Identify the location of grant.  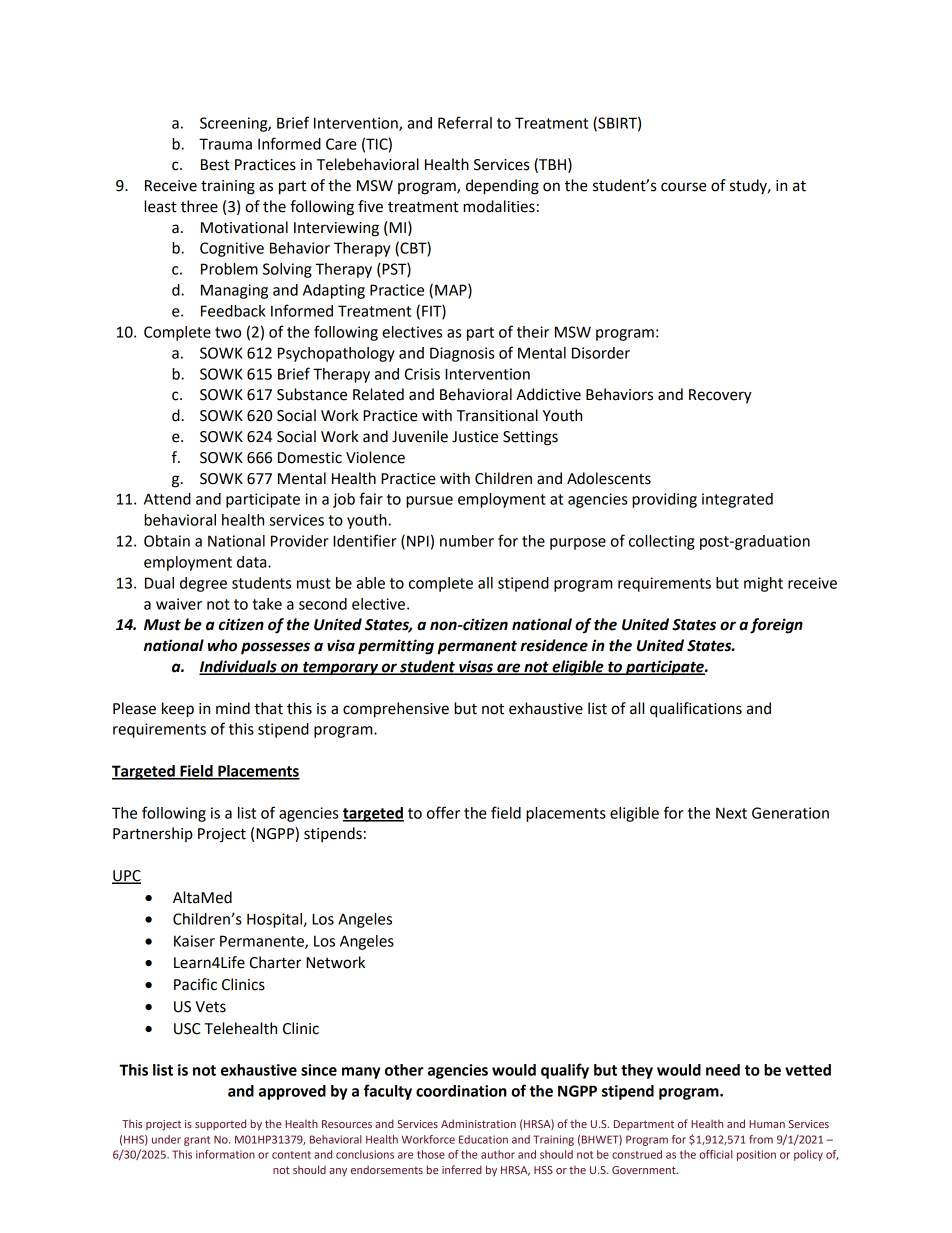
(197, 1141).
